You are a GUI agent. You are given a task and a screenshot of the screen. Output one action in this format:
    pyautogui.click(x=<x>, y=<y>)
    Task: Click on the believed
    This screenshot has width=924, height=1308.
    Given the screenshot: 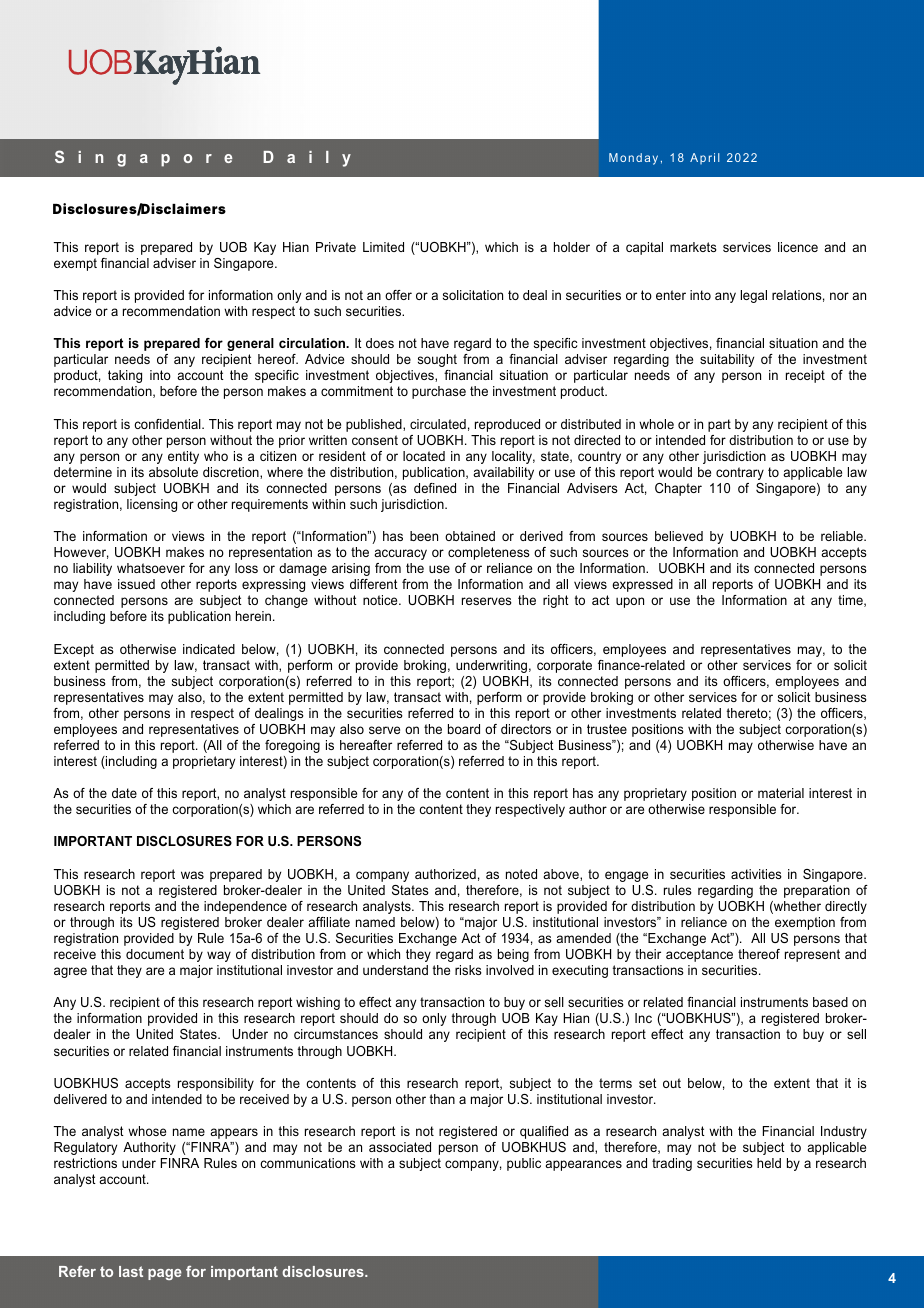 What is the action you would take?
    pyautogui.click(x=679, y=536)
